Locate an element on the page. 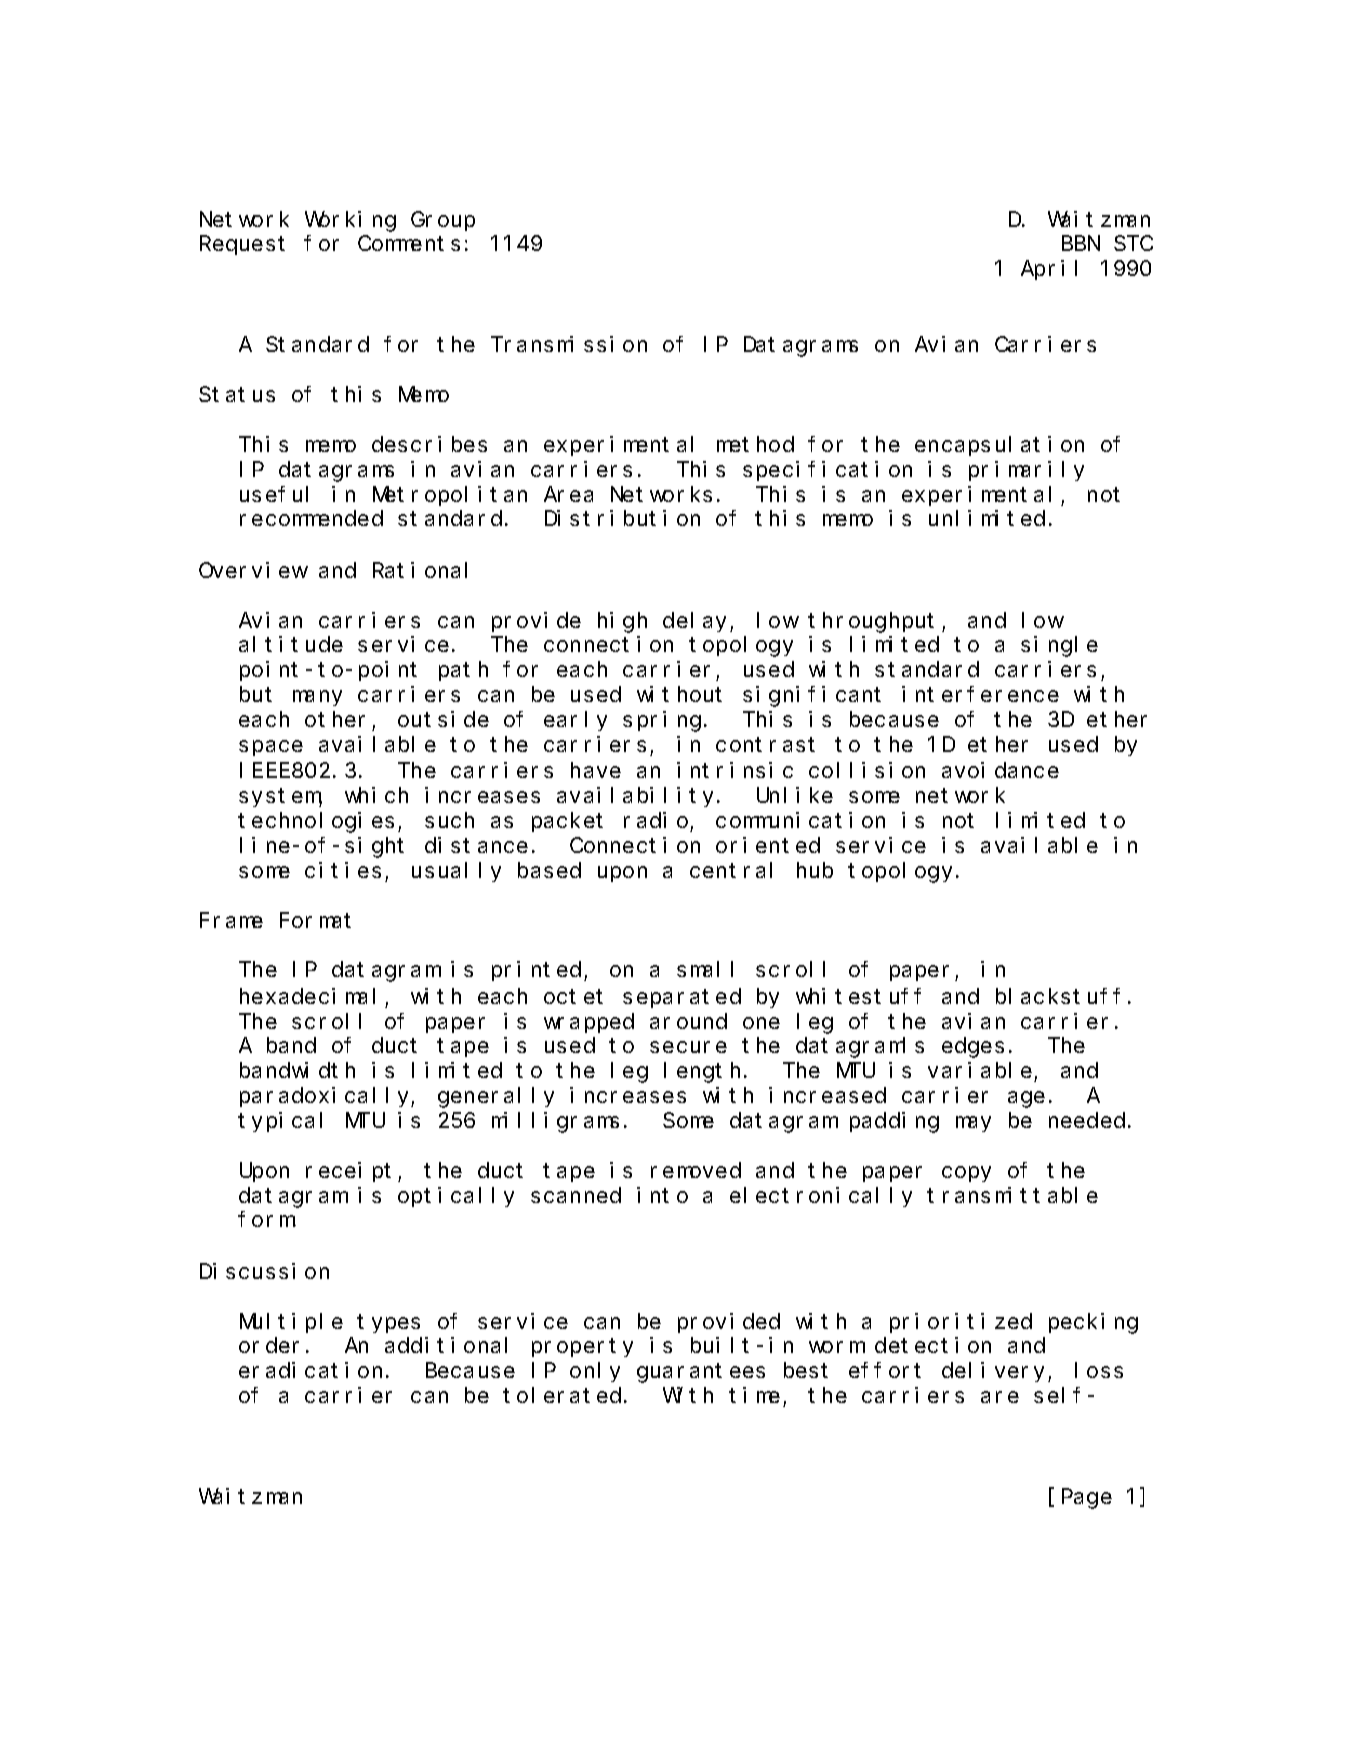  guarantees is located at coordinates (701, 1373).
